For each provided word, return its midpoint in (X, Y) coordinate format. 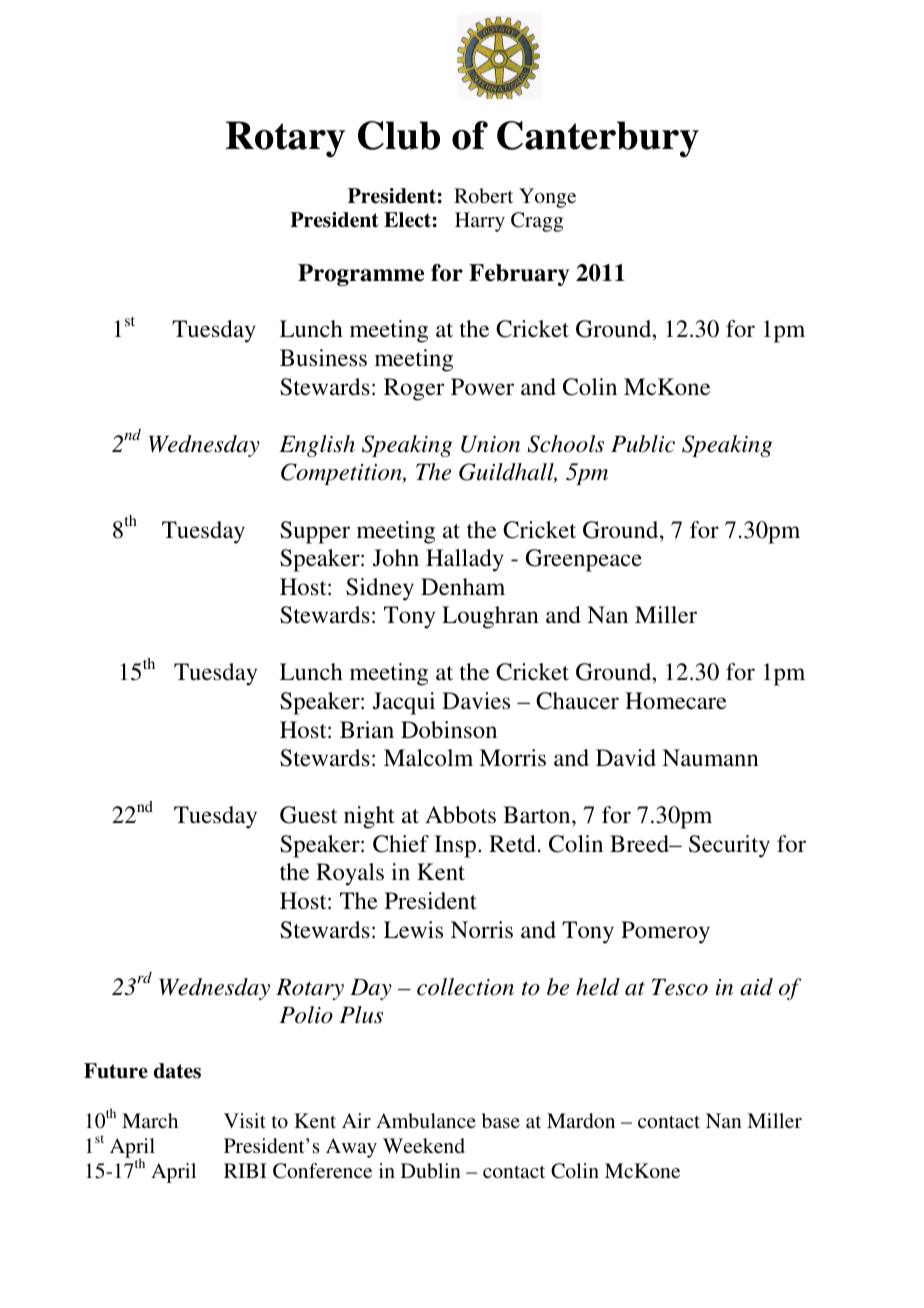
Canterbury (598, 139)
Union (490, 444)
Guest (308, 815)
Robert (483, 195)
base (501, 1120)
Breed (641, 843)
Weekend (424, 1145)
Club (399, 135)
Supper (315, 532)
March (150, 1120)
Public (643, 444)
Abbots (460, 815)
